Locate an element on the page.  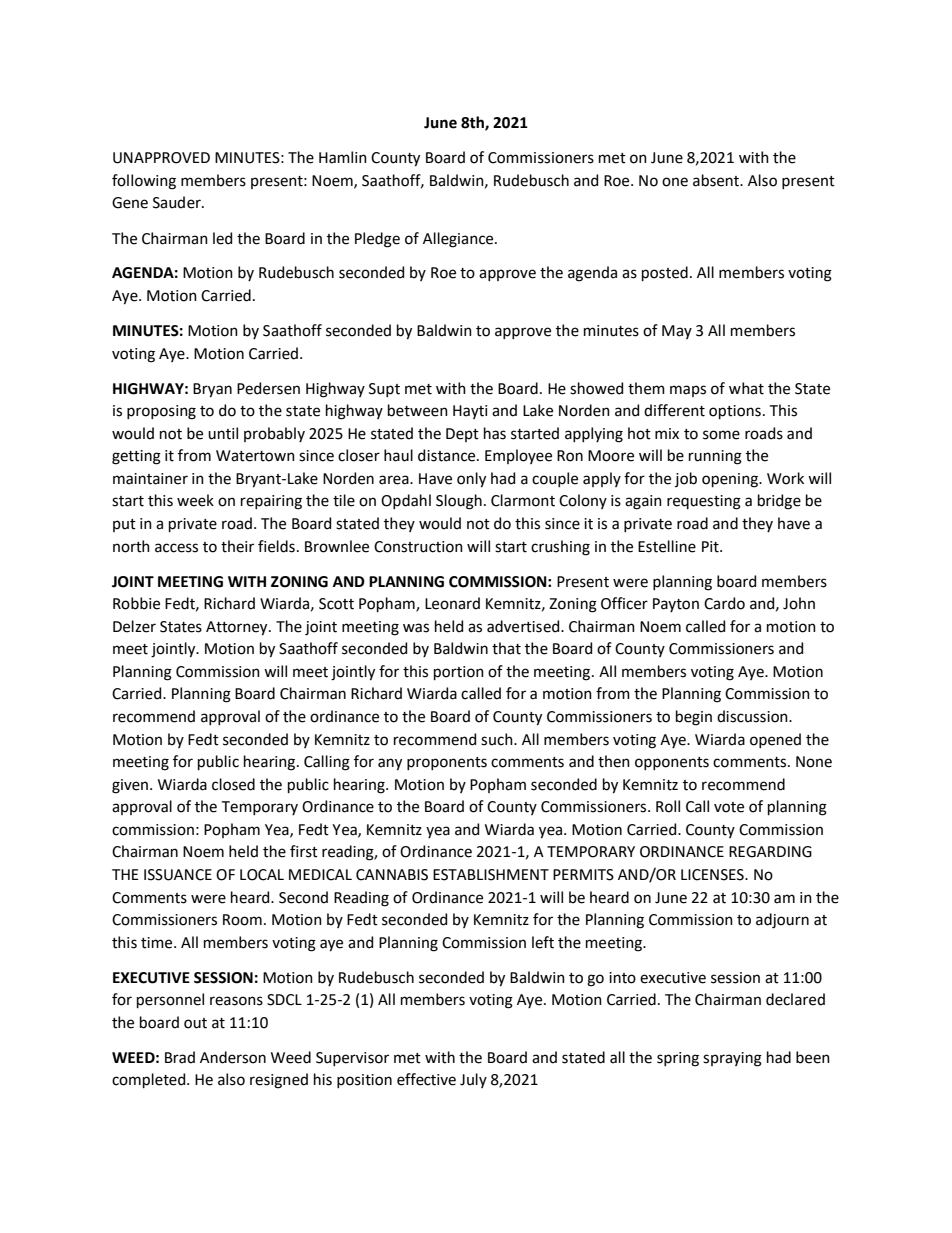
absent is located at coordinates (717, 180).
